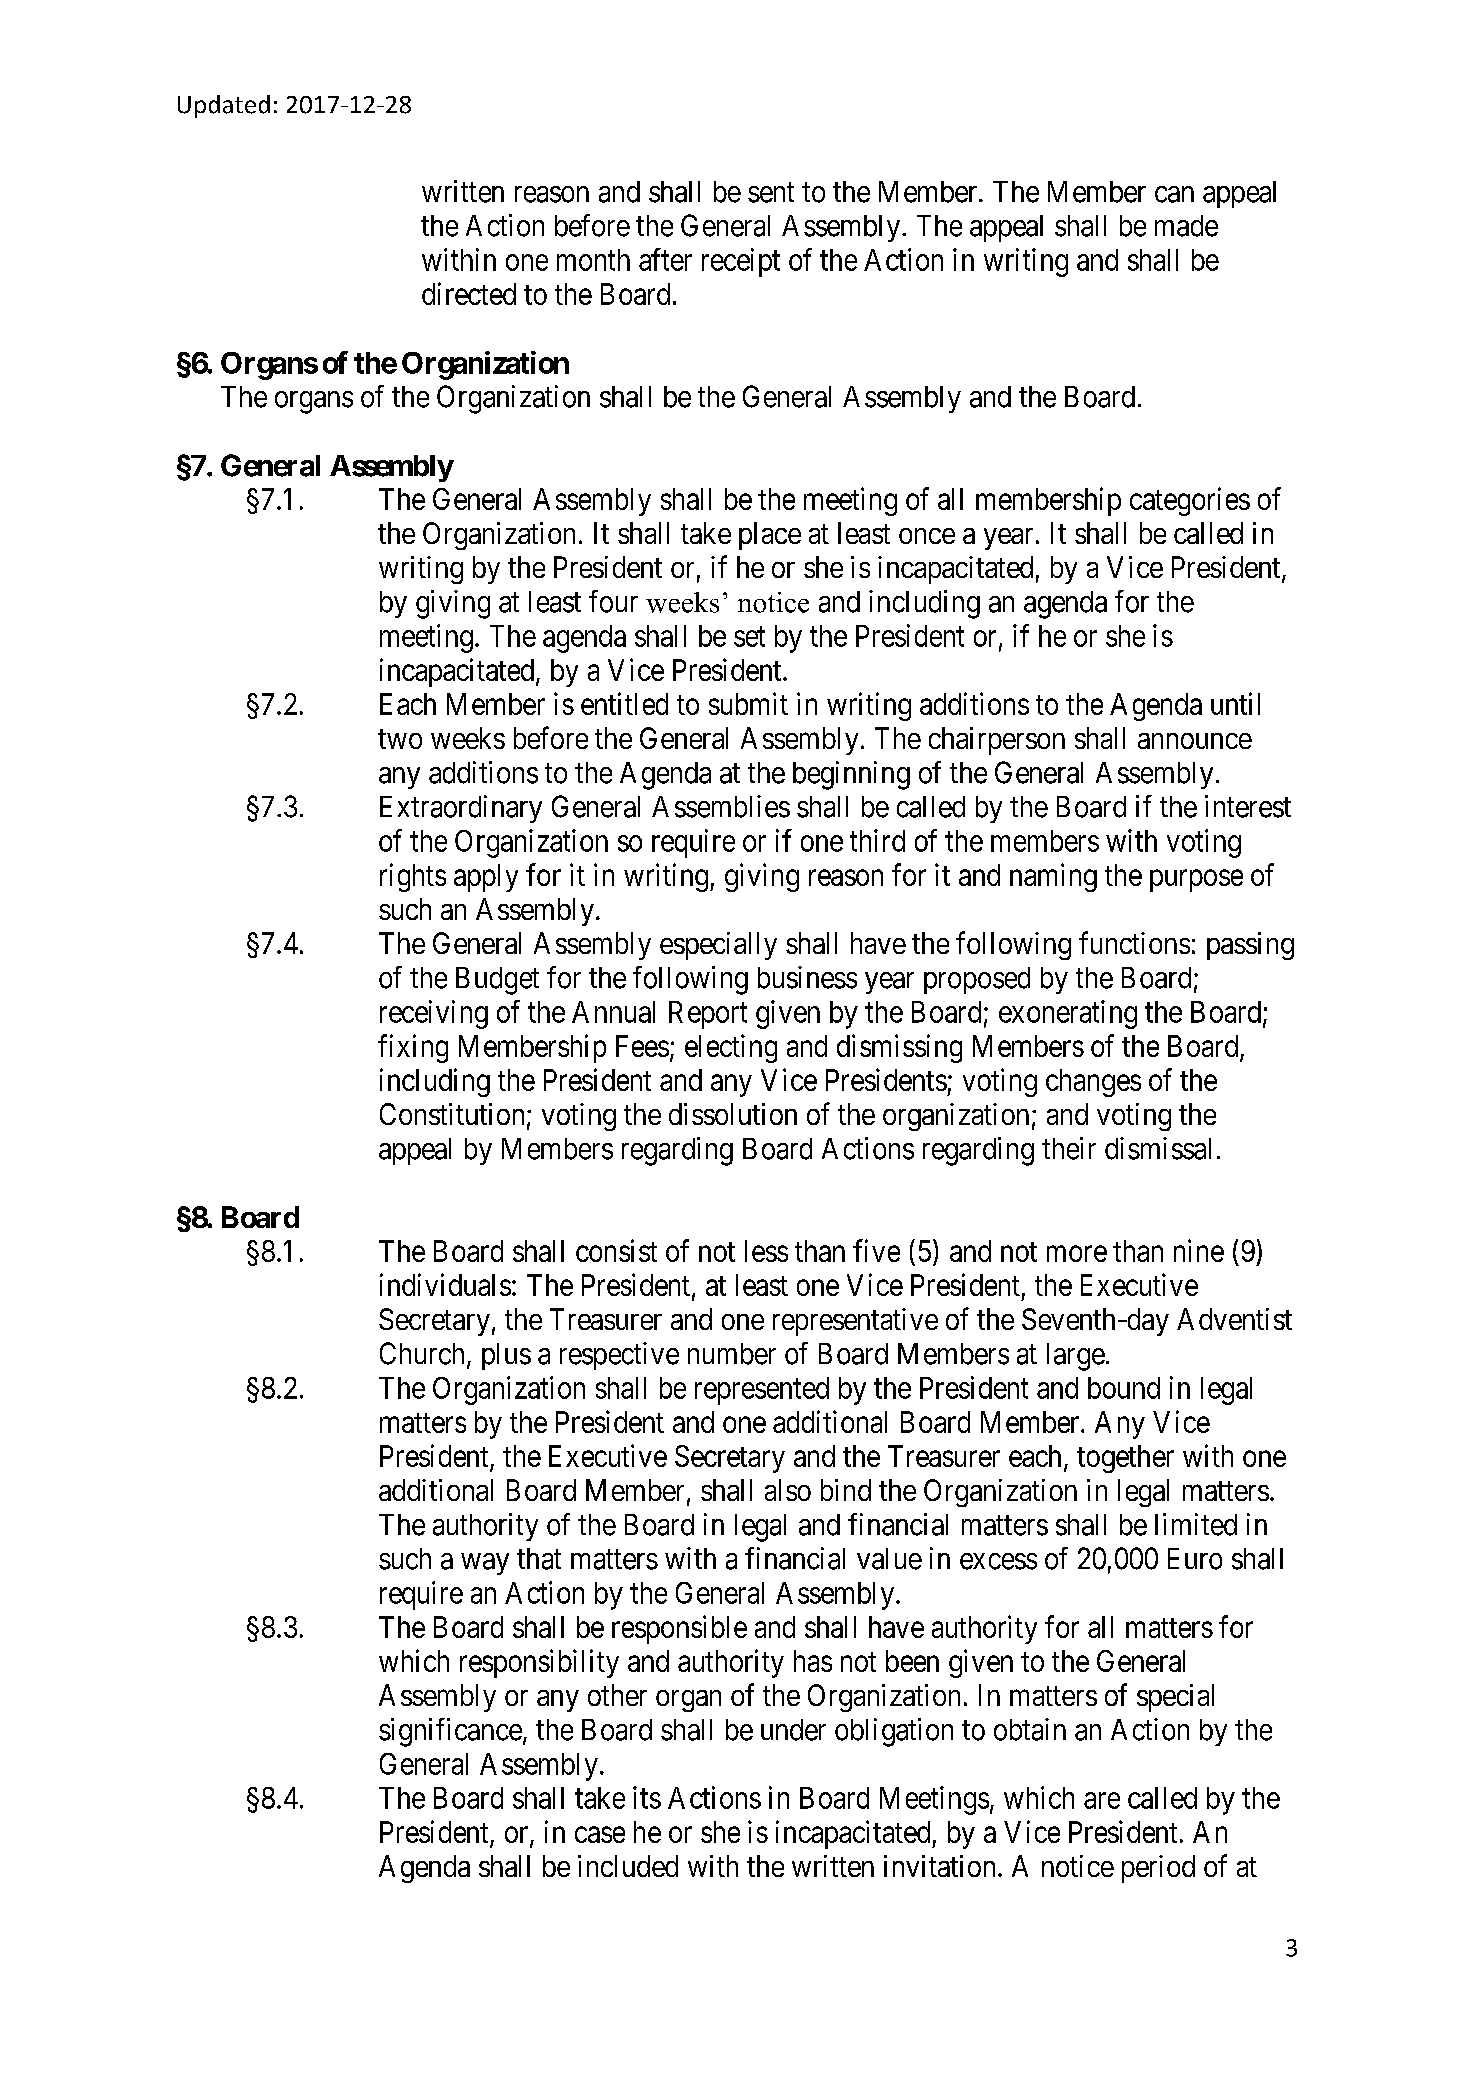  What do you see at coordinates (450, 1732) in the page?
I see `significance` at bounding box center [450, 1732].
